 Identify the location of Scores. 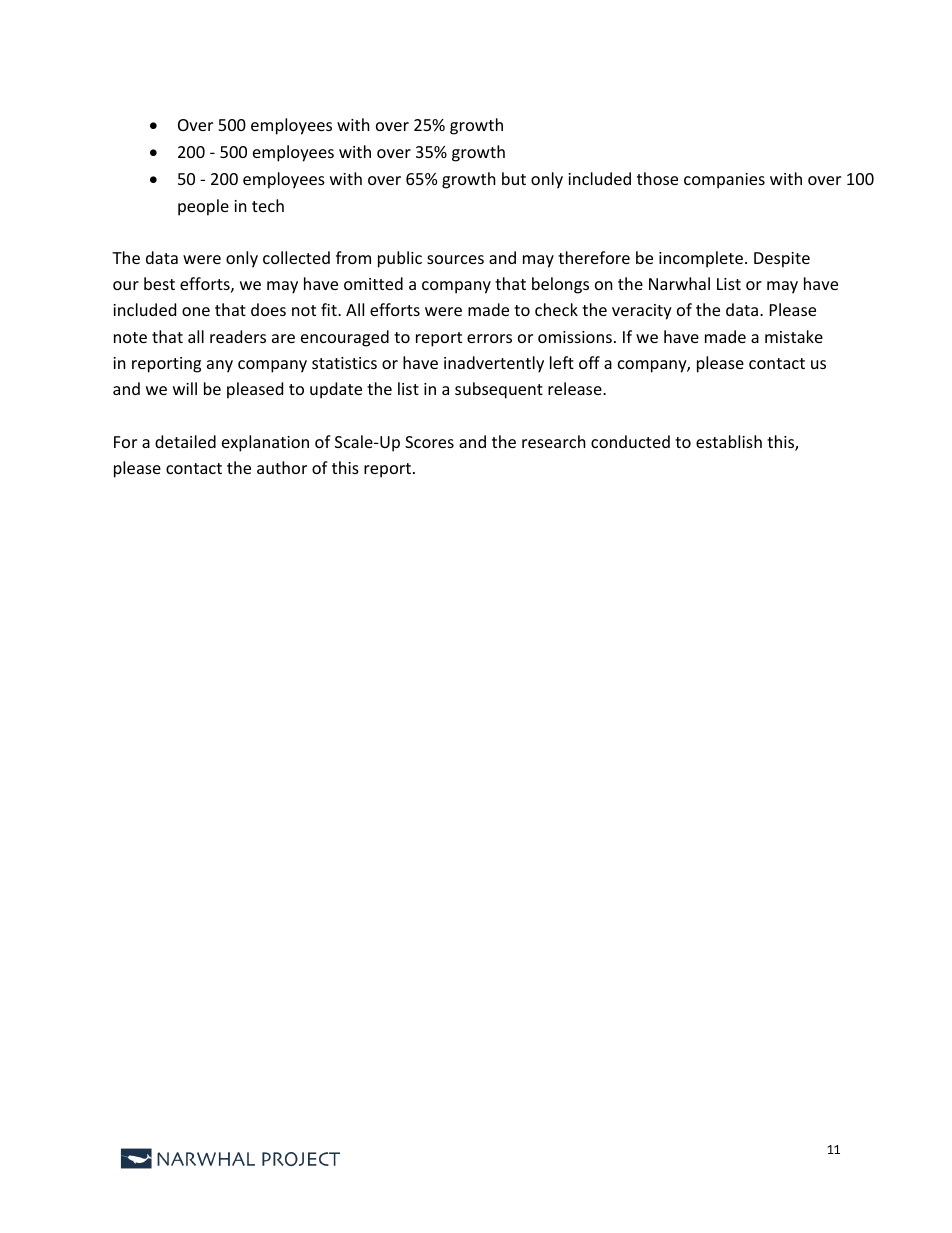
(429, 442).
